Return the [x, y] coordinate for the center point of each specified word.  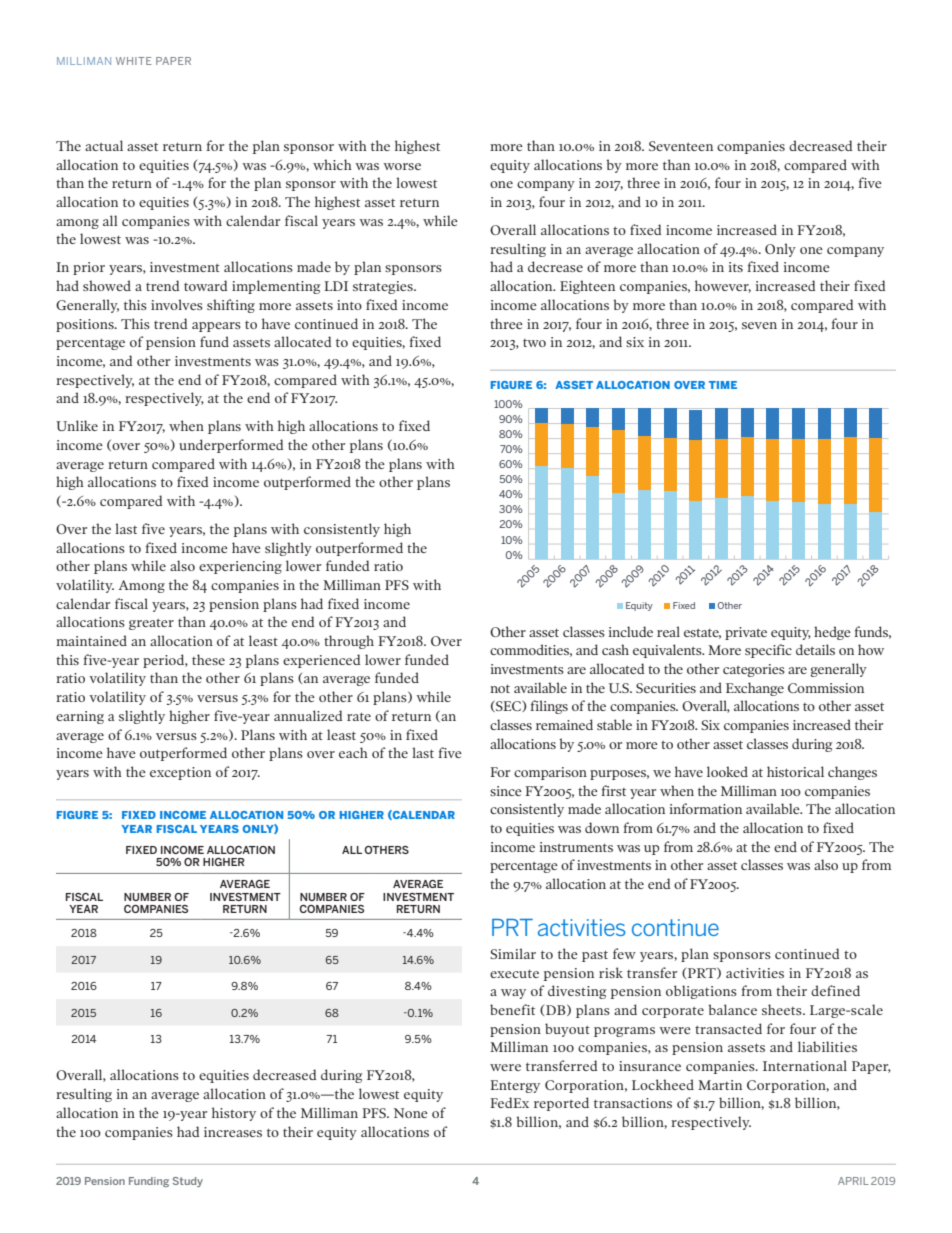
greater [151, 624]
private [746, 633]
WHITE [134, 61]
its [736, 267]
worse [402, 166]
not [500, 688]
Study [188, 1182]
